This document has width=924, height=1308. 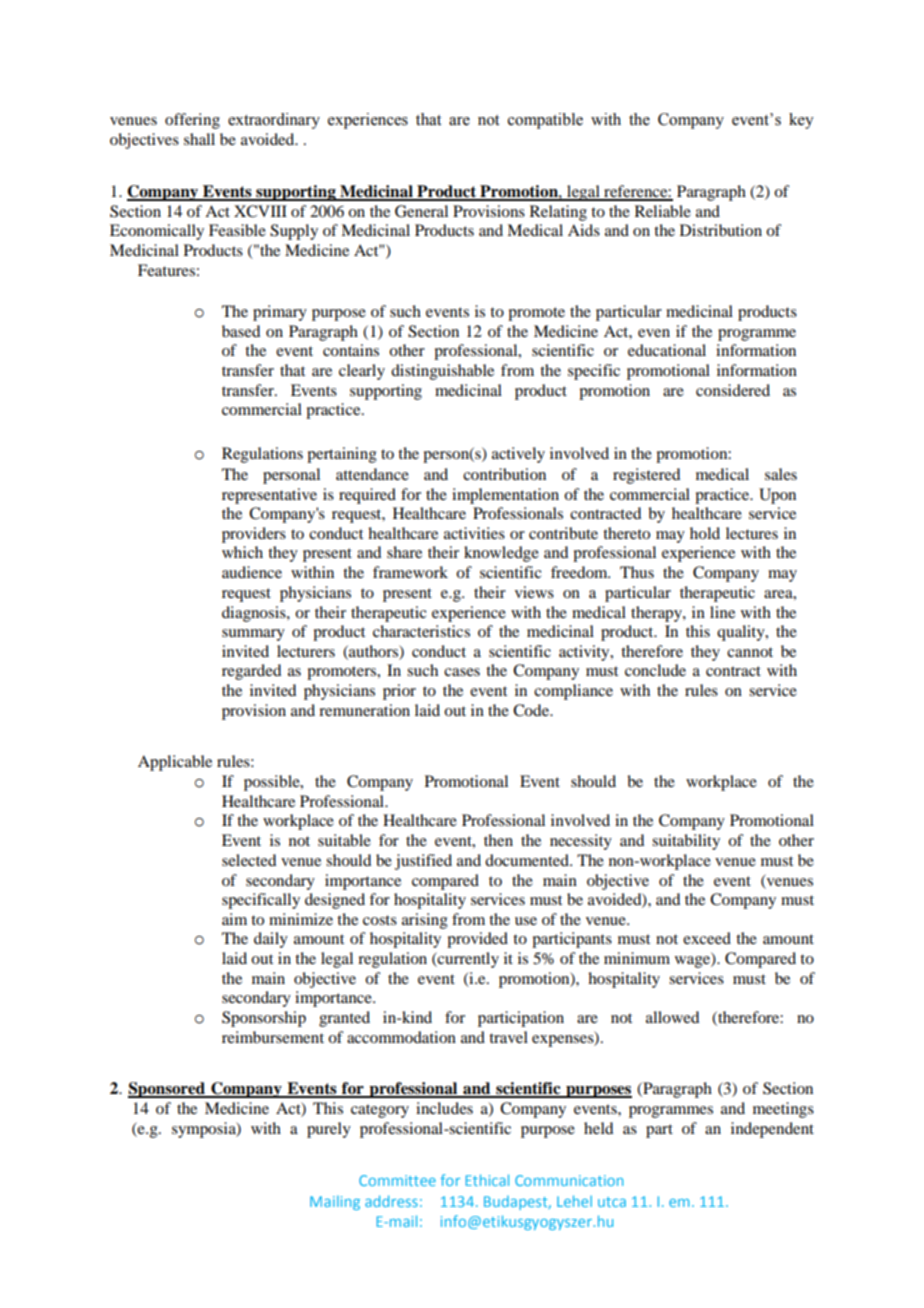 I want to click on compatible, so click(x=545, y=121).
